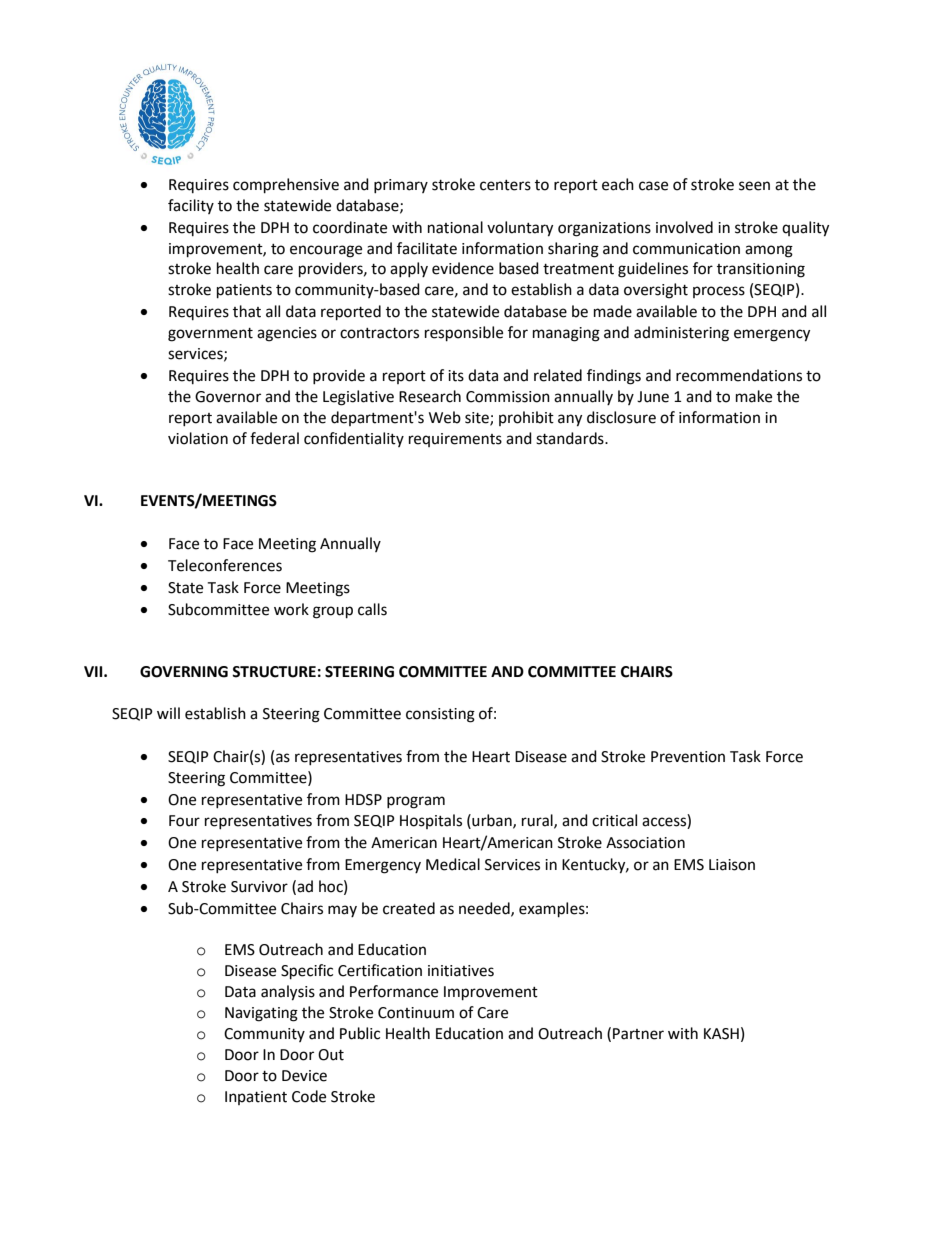 The width and height of the document is (952, 1233). I want to click on federal, so click(274, 438).
